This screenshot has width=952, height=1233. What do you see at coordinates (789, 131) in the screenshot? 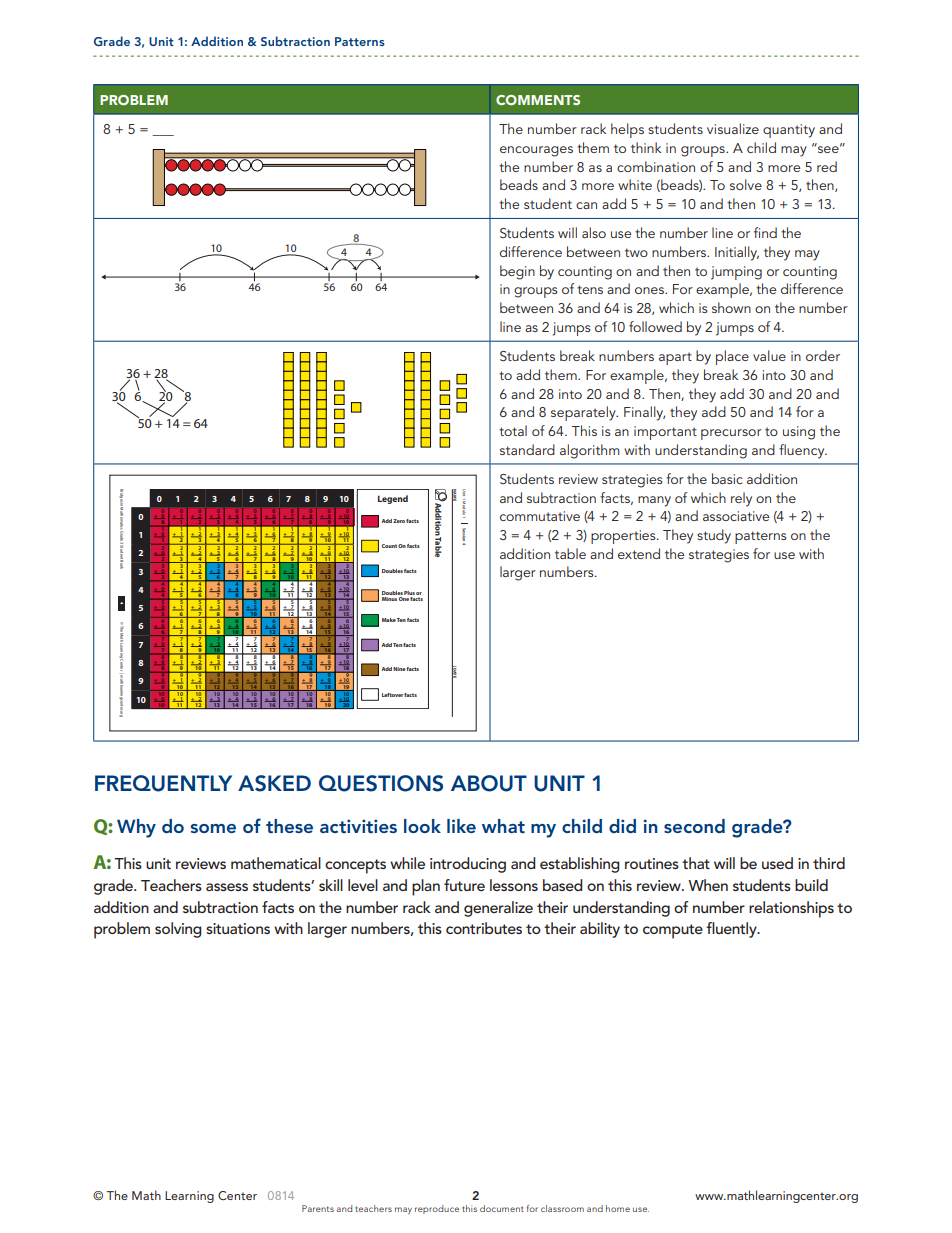
I see `quantity` at bounding box center [789, 131].
